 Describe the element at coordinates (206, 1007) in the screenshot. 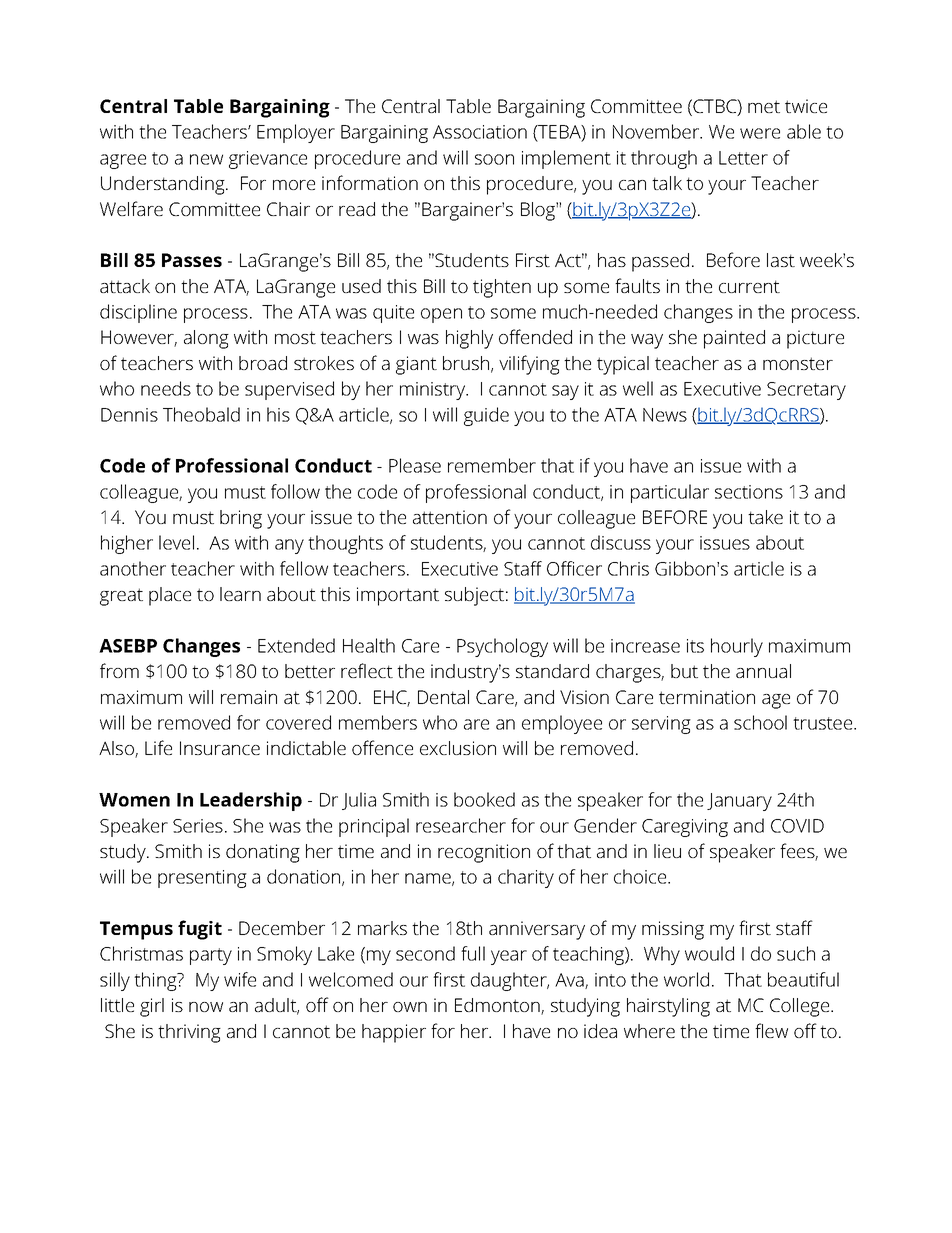

I see `now` at that location.
